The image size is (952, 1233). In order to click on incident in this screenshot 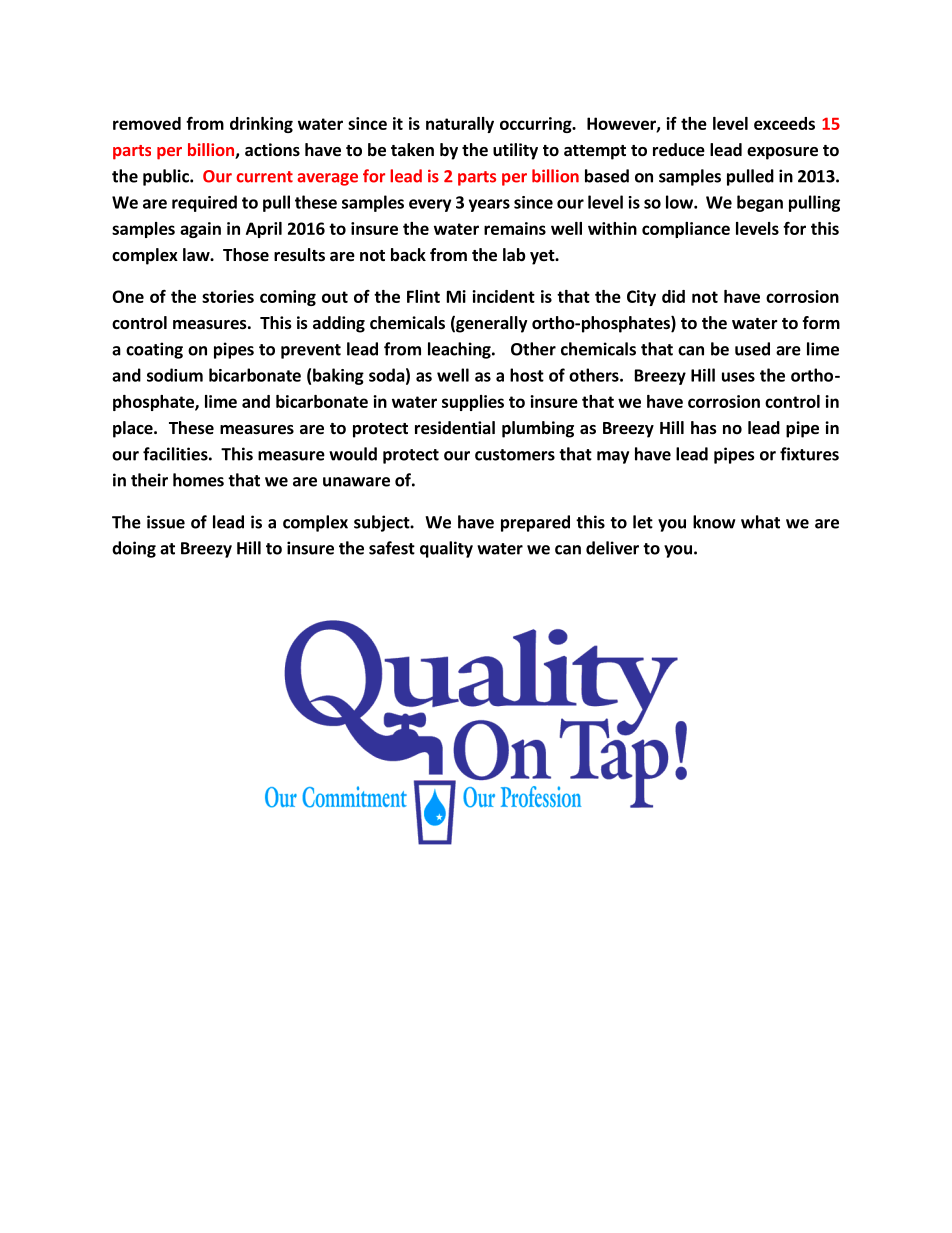, I will do `click(503, 296)`.
